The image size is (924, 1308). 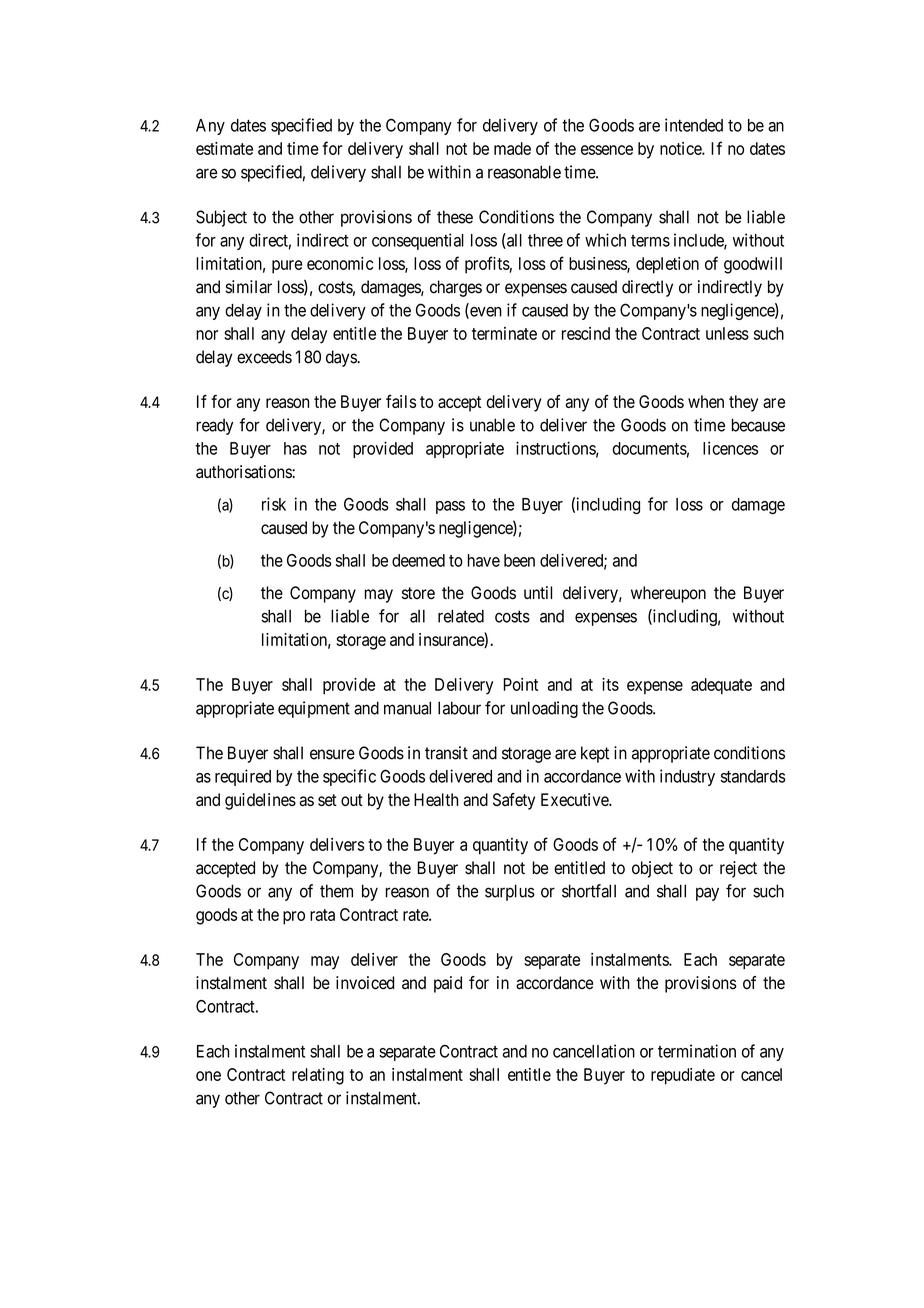 What do you see at coordinates (697, 1051) in the screenshot?
I see `termination` at bounding box center [697, 1051].
